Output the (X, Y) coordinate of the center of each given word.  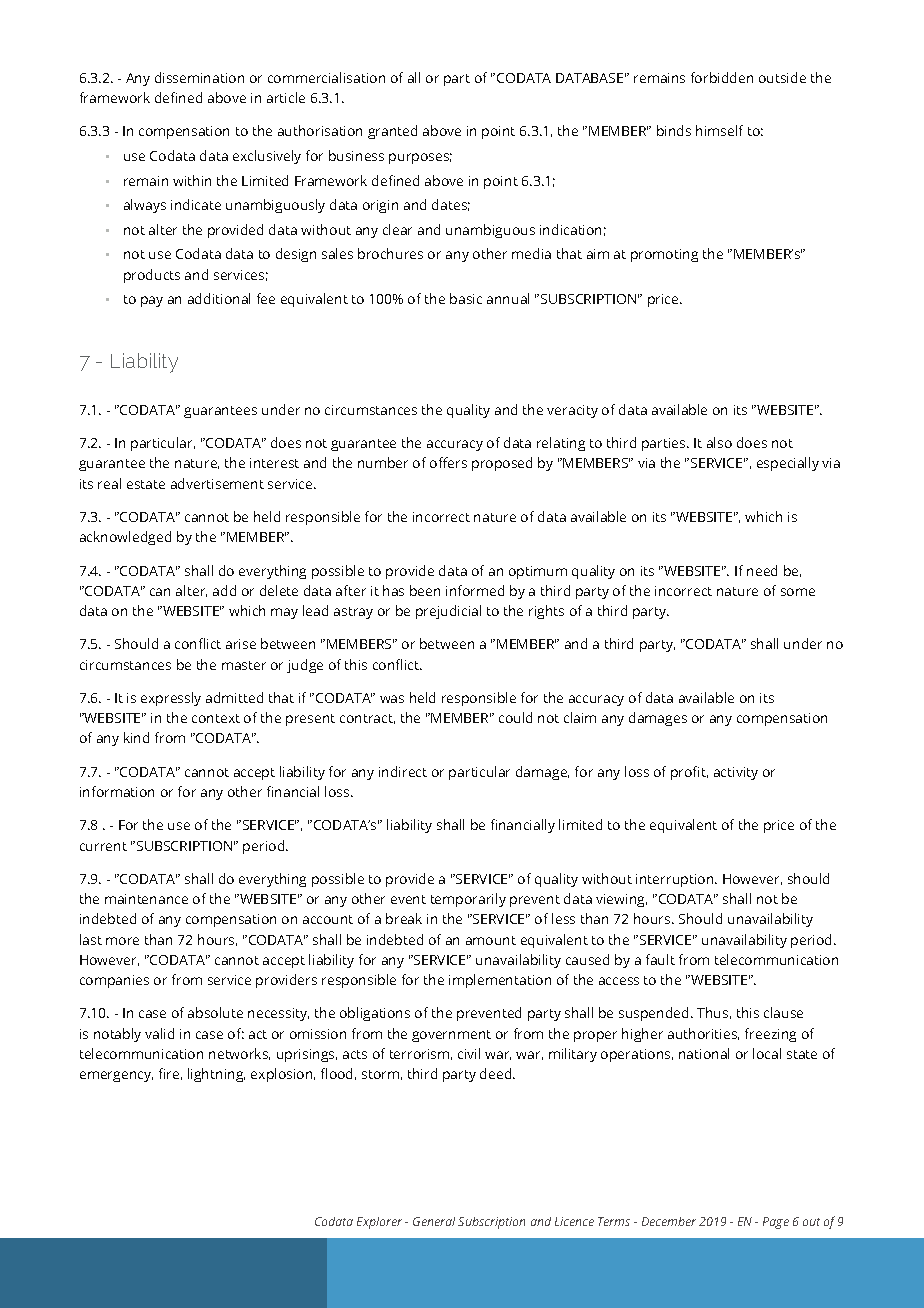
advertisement (217, 483)
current (103, 846)
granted (392, 132)
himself (719, 130)
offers (448, 462)
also (719, 442)
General (434, 1221)
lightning (216, 1075)
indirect (403, 771)
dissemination (199, 77)
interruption (676, 880)
